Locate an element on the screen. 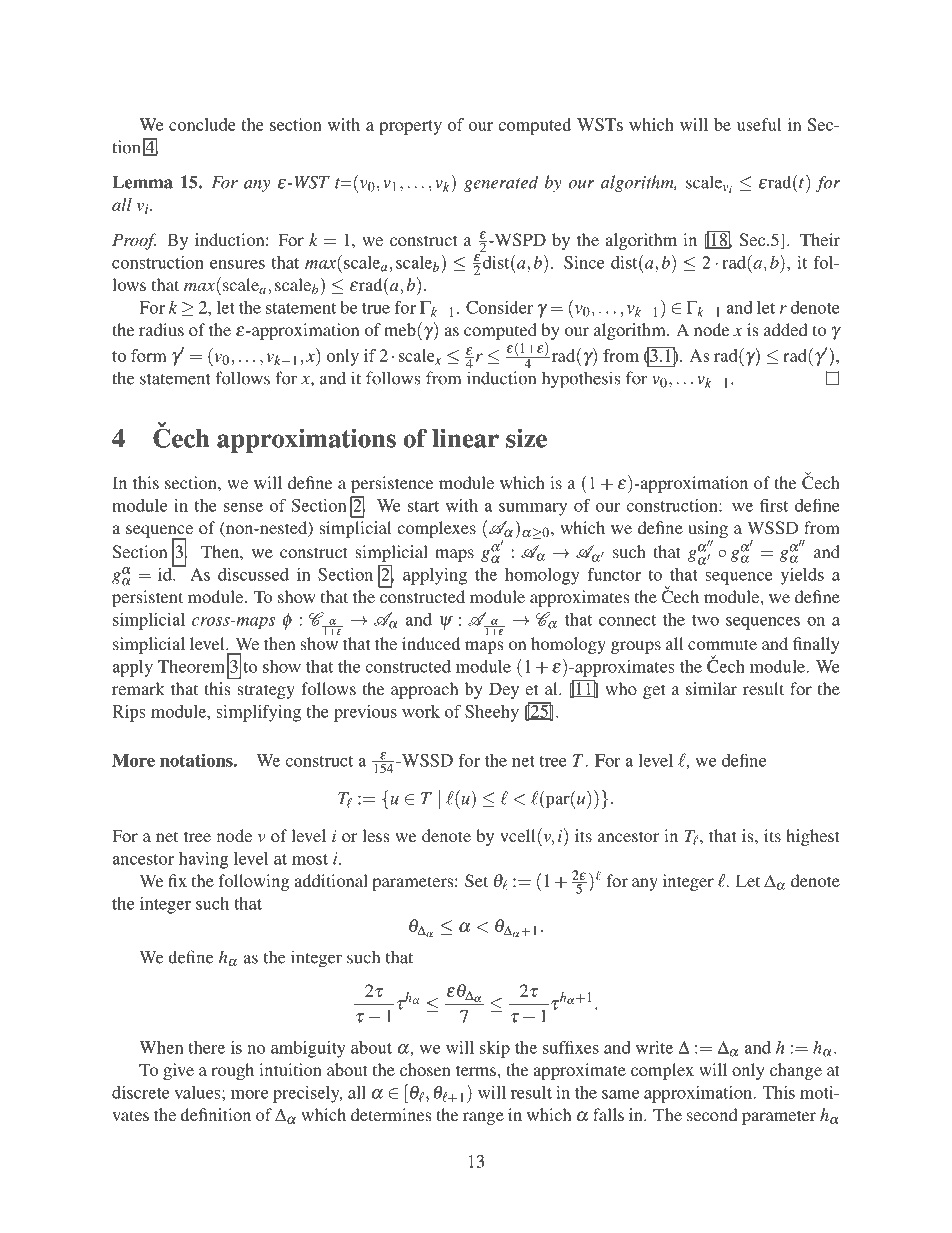 The width and height of the screenshot is (952, 1233). sense is located at coordinates (243, 507).
